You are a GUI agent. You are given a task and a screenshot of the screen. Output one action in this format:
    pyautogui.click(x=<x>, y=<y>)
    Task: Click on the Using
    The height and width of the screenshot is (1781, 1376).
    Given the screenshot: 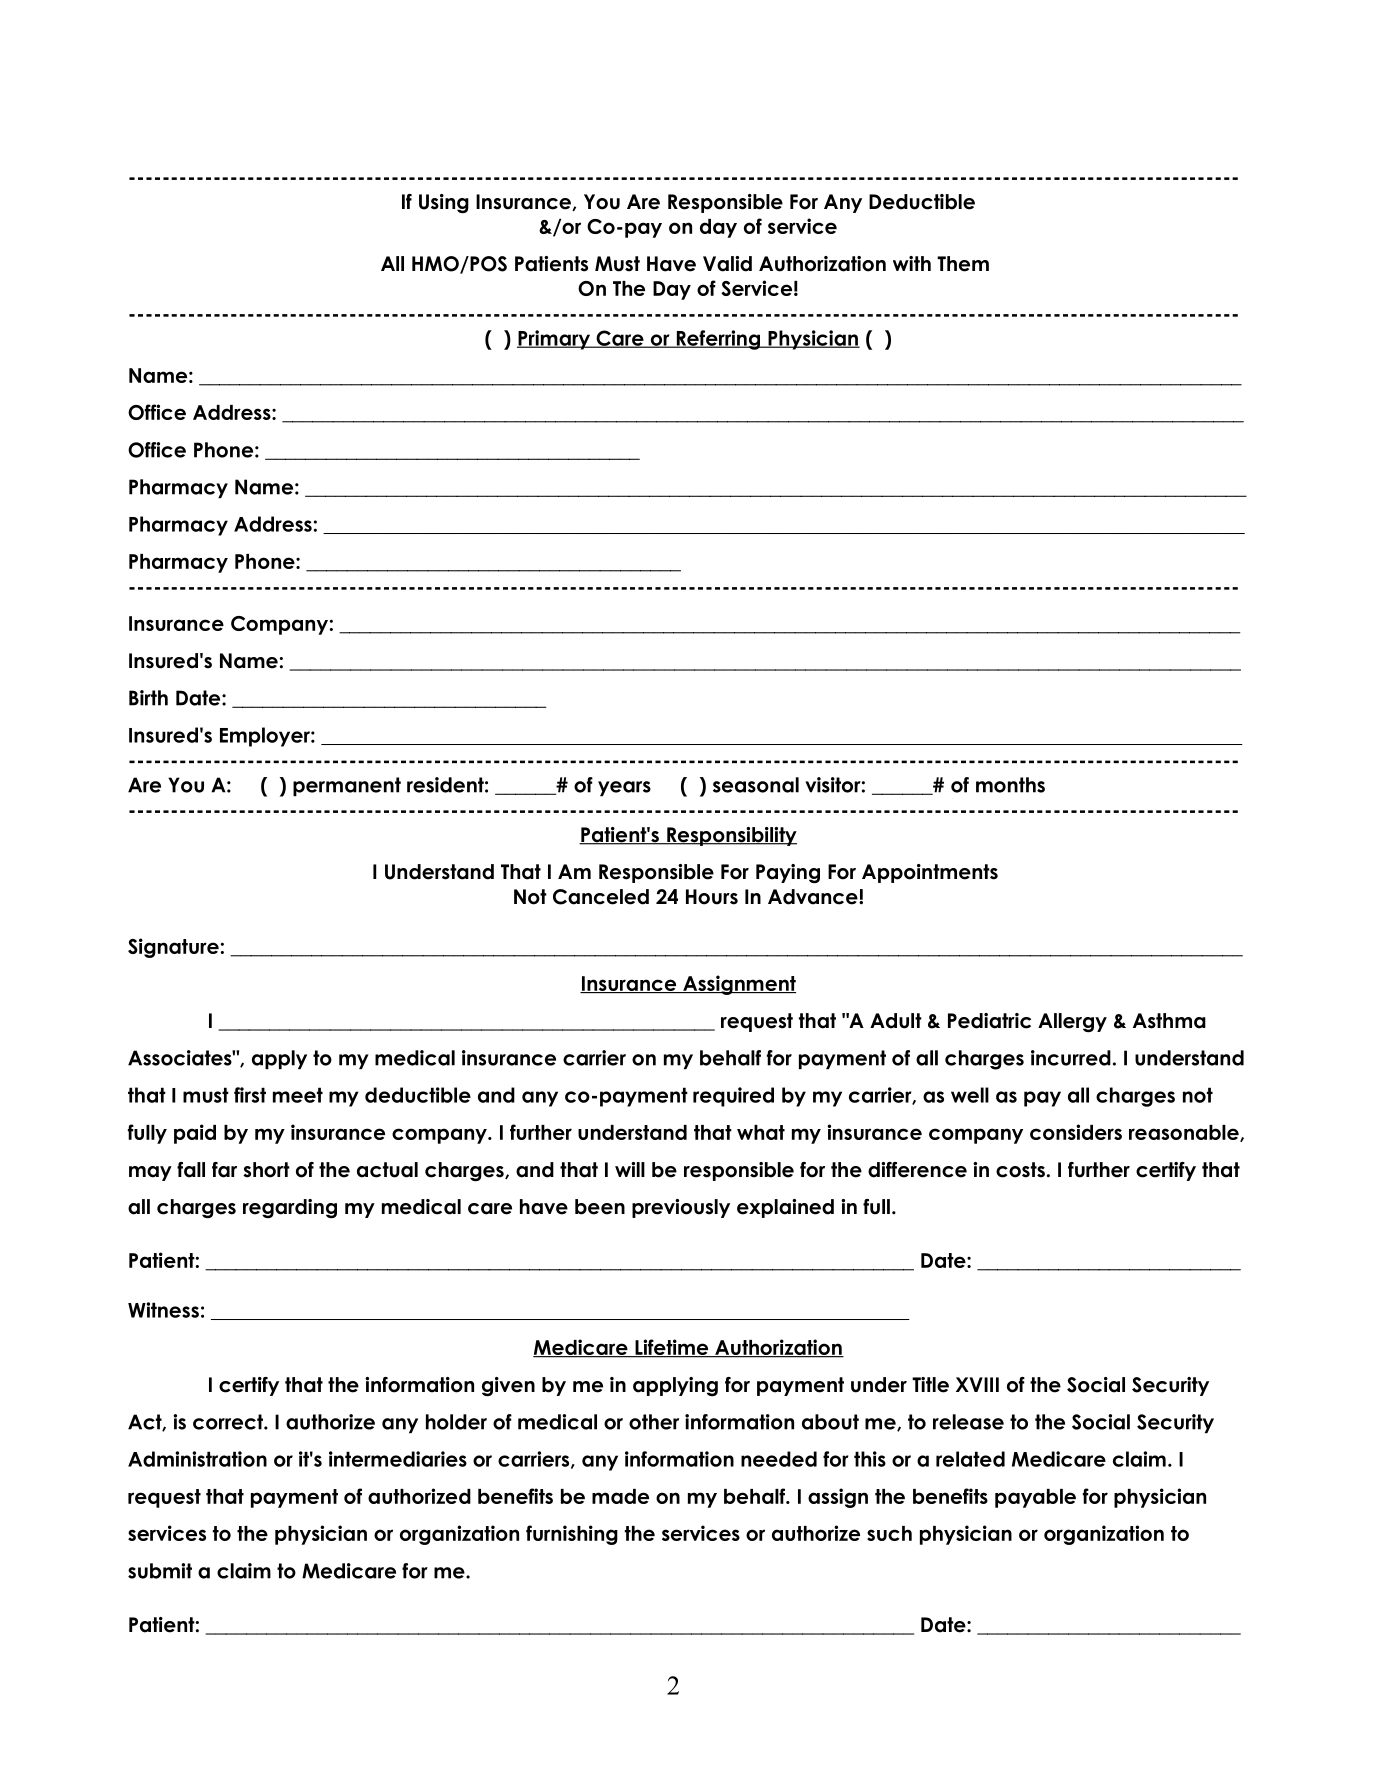 What is the action you would take?
    pyautogui.click(x=444, y=203)
